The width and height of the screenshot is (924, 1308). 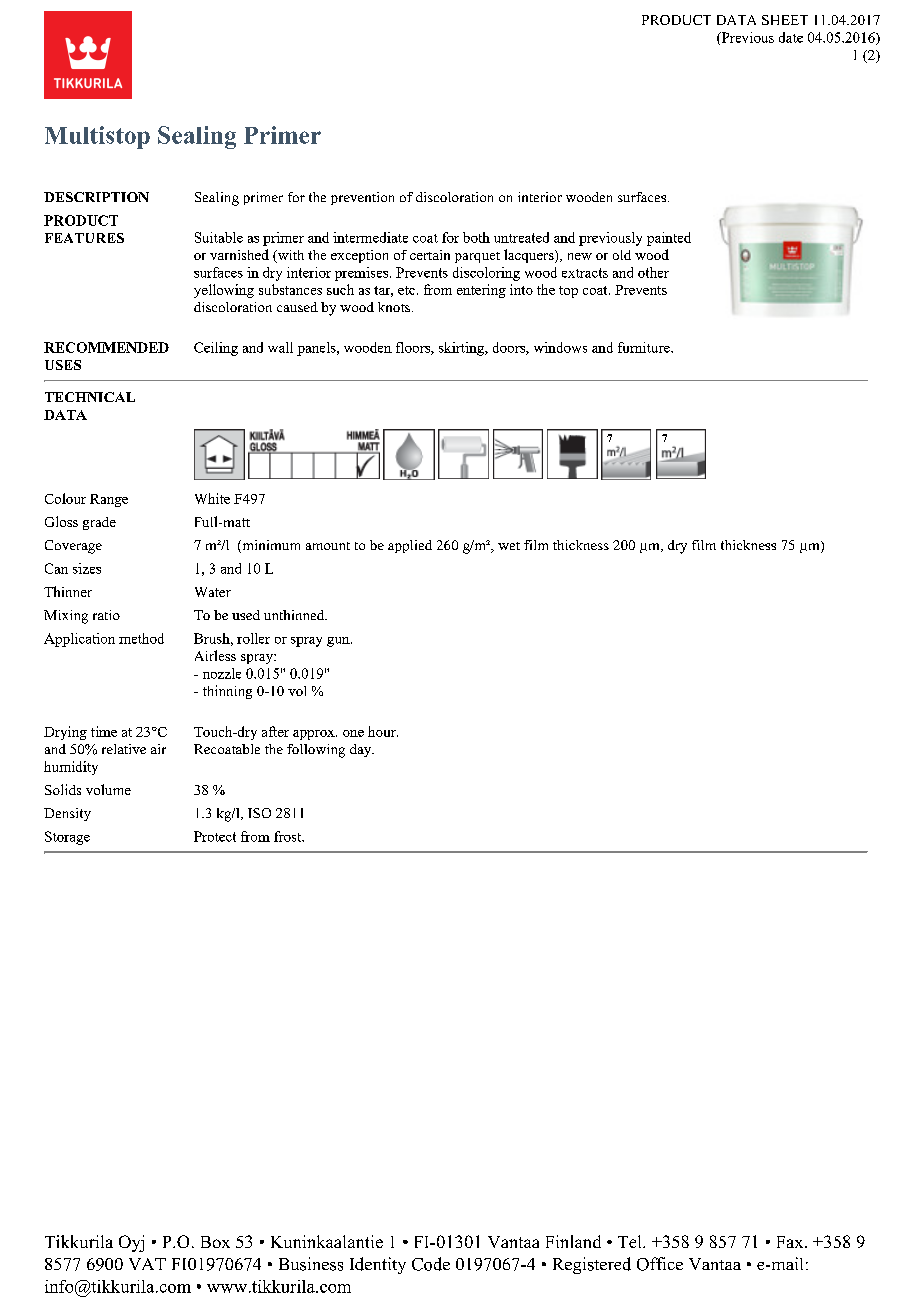 I want to click on furniture, so click(x=645, y=347).
